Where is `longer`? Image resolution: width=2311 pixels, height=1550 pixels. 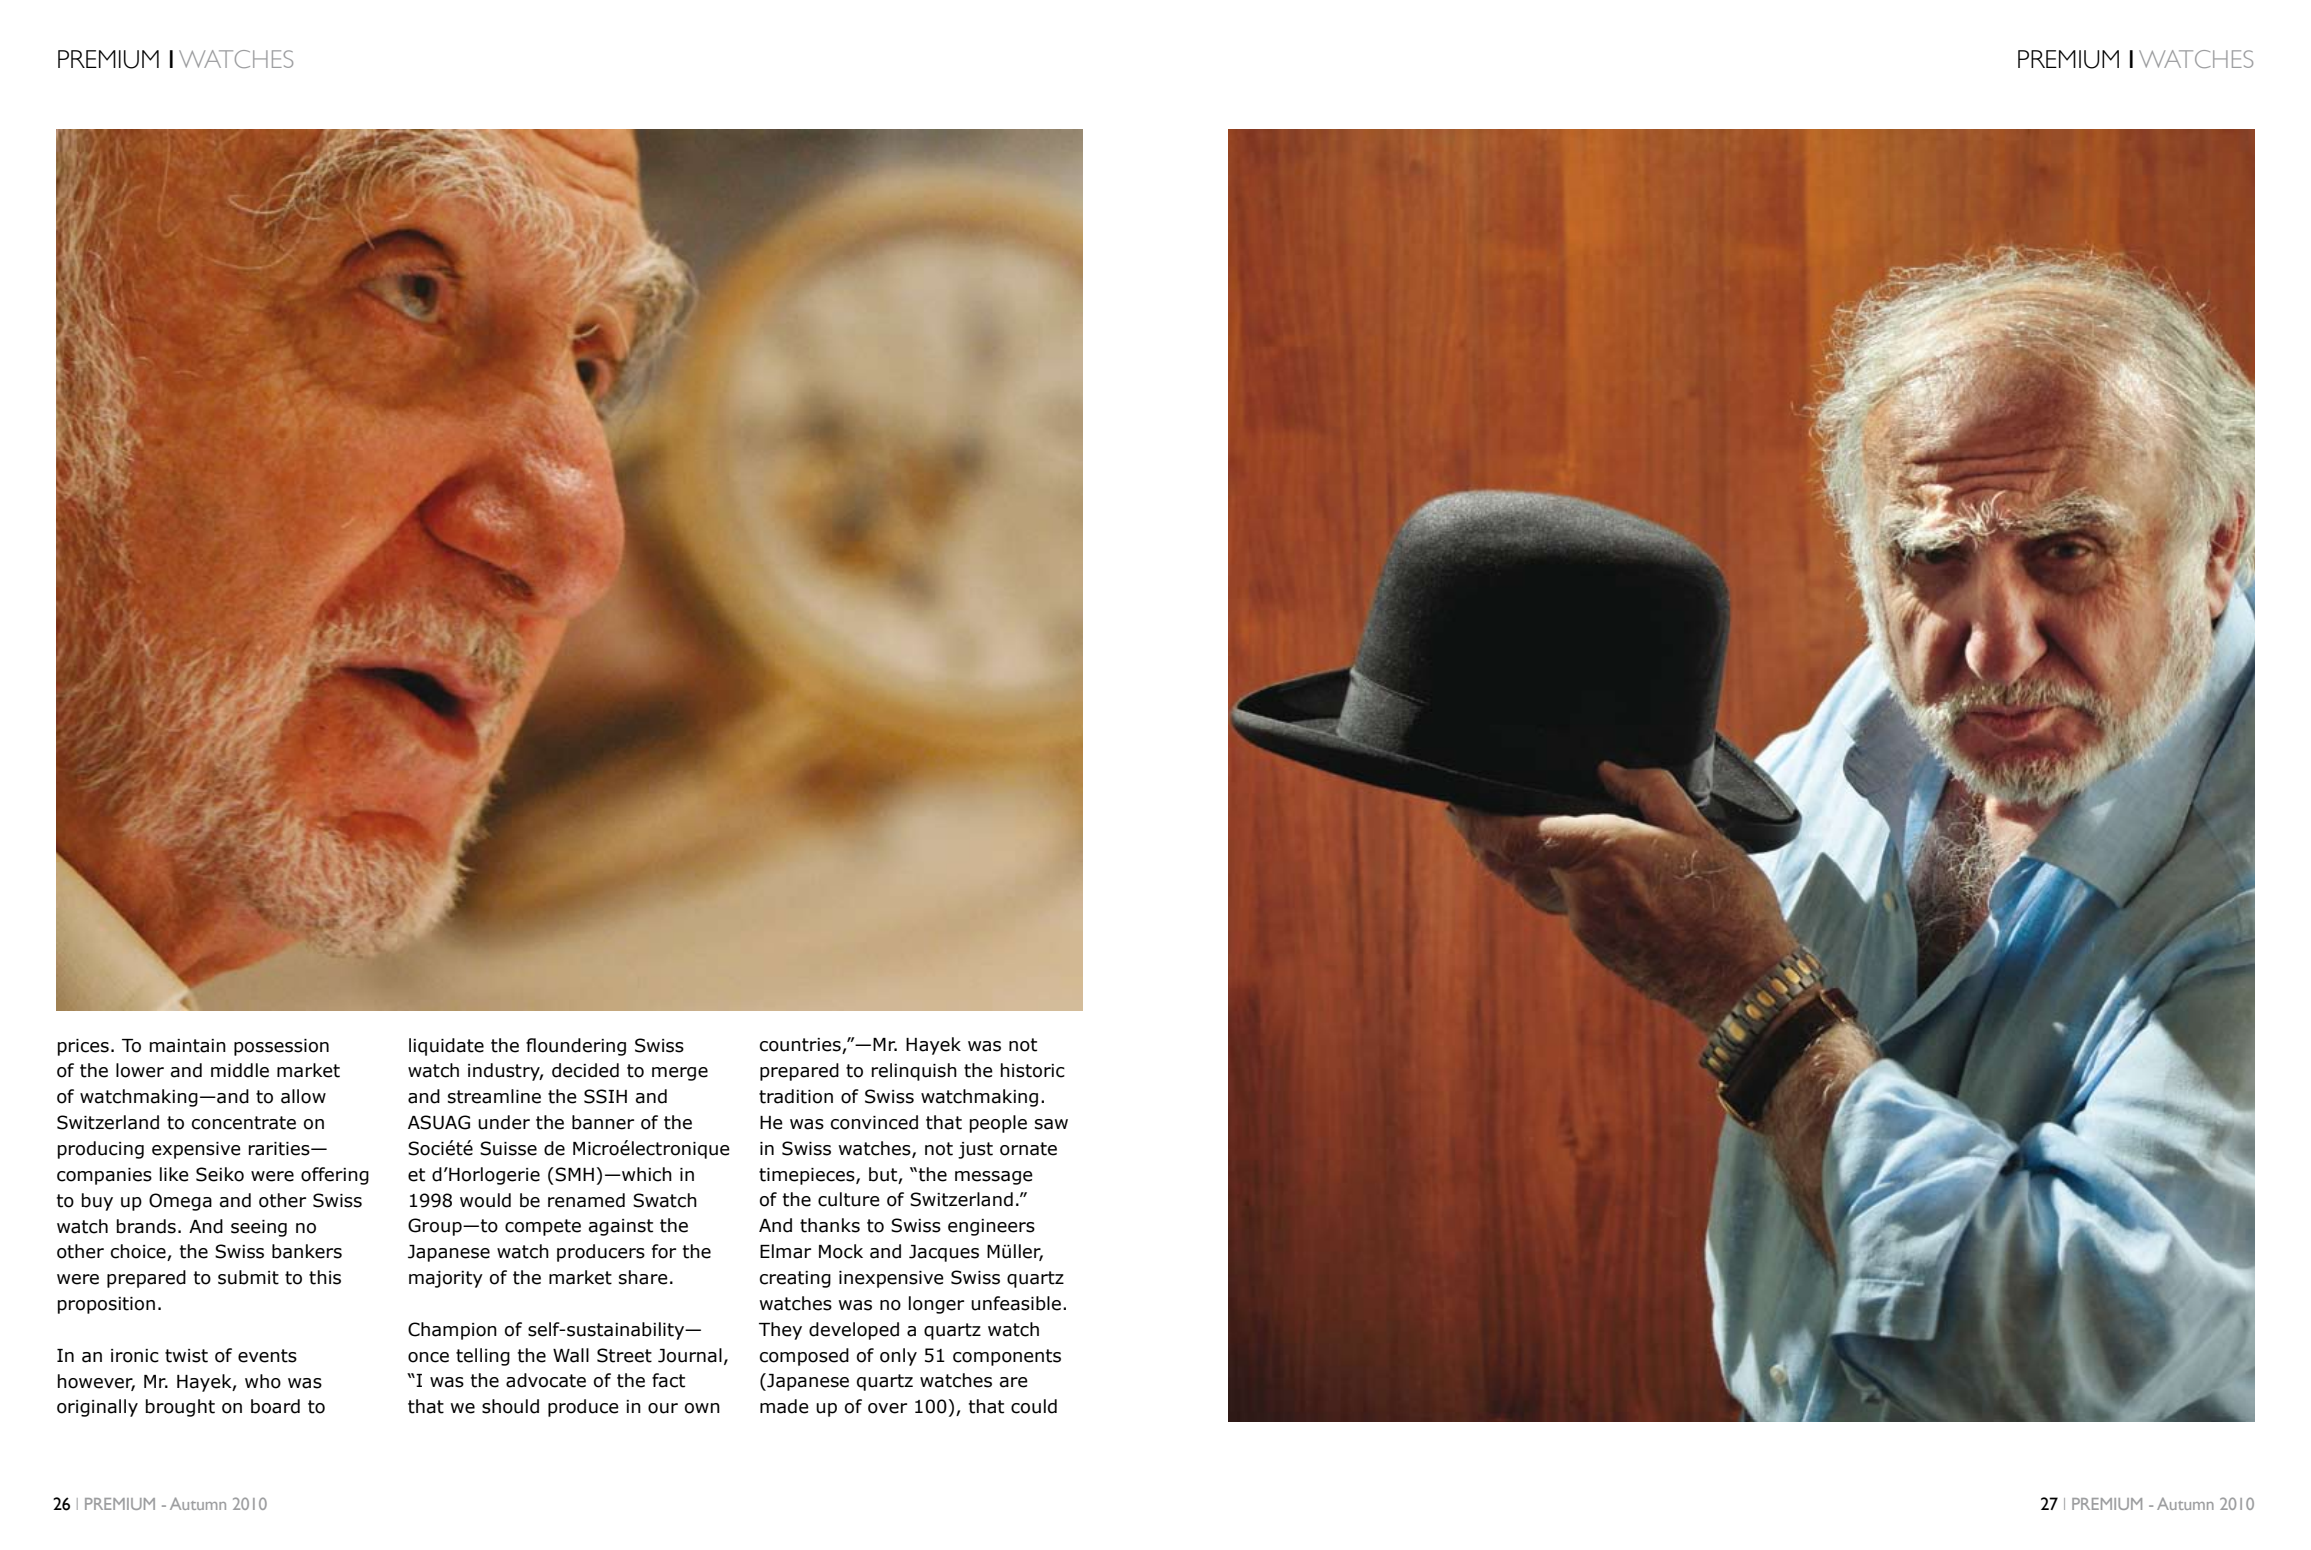
longer is located at coordinates (936, 1305).
